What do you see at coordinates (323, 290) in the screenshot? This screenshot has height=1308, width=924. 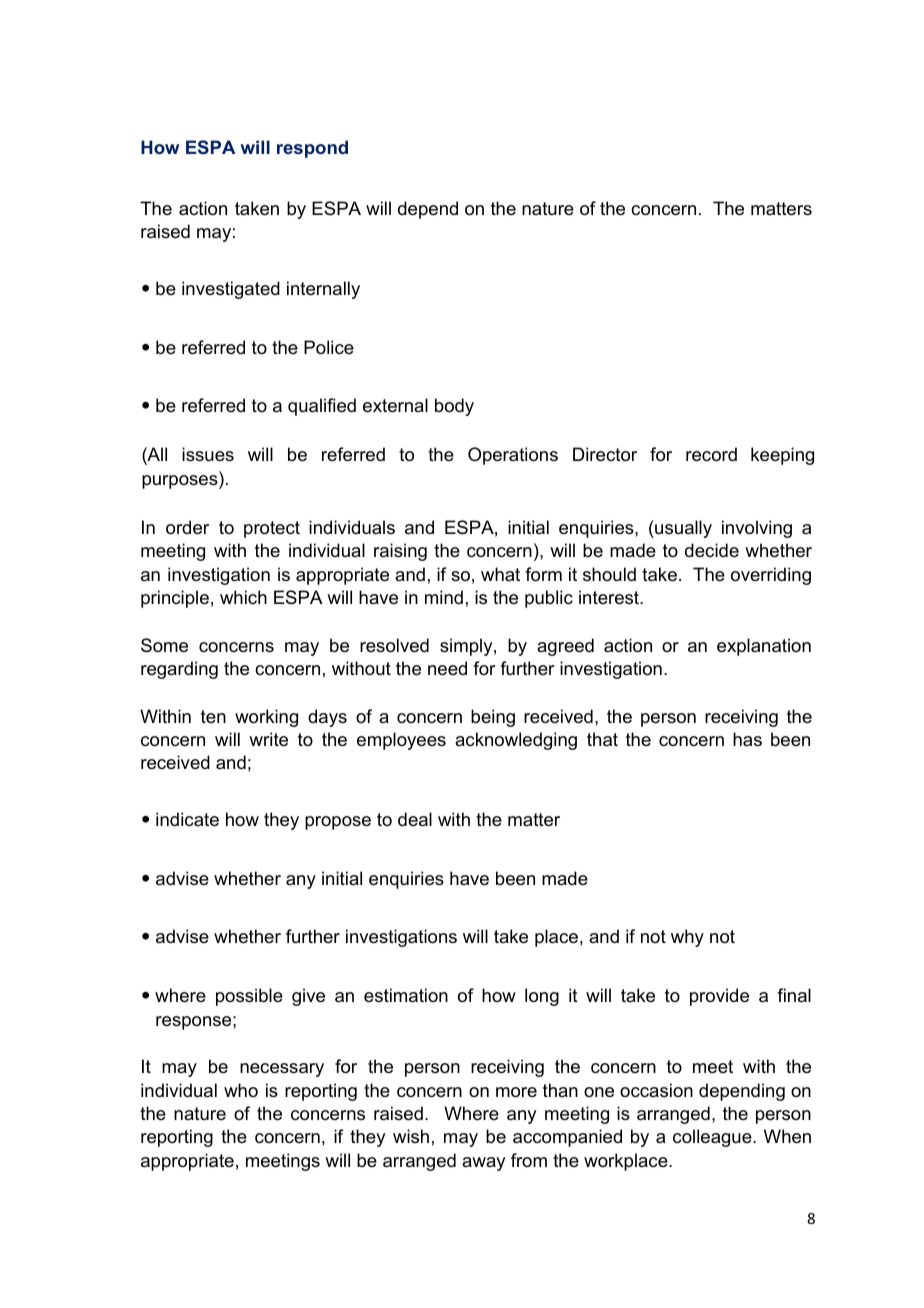 I see `internally` at bounding box center [323, 290].
